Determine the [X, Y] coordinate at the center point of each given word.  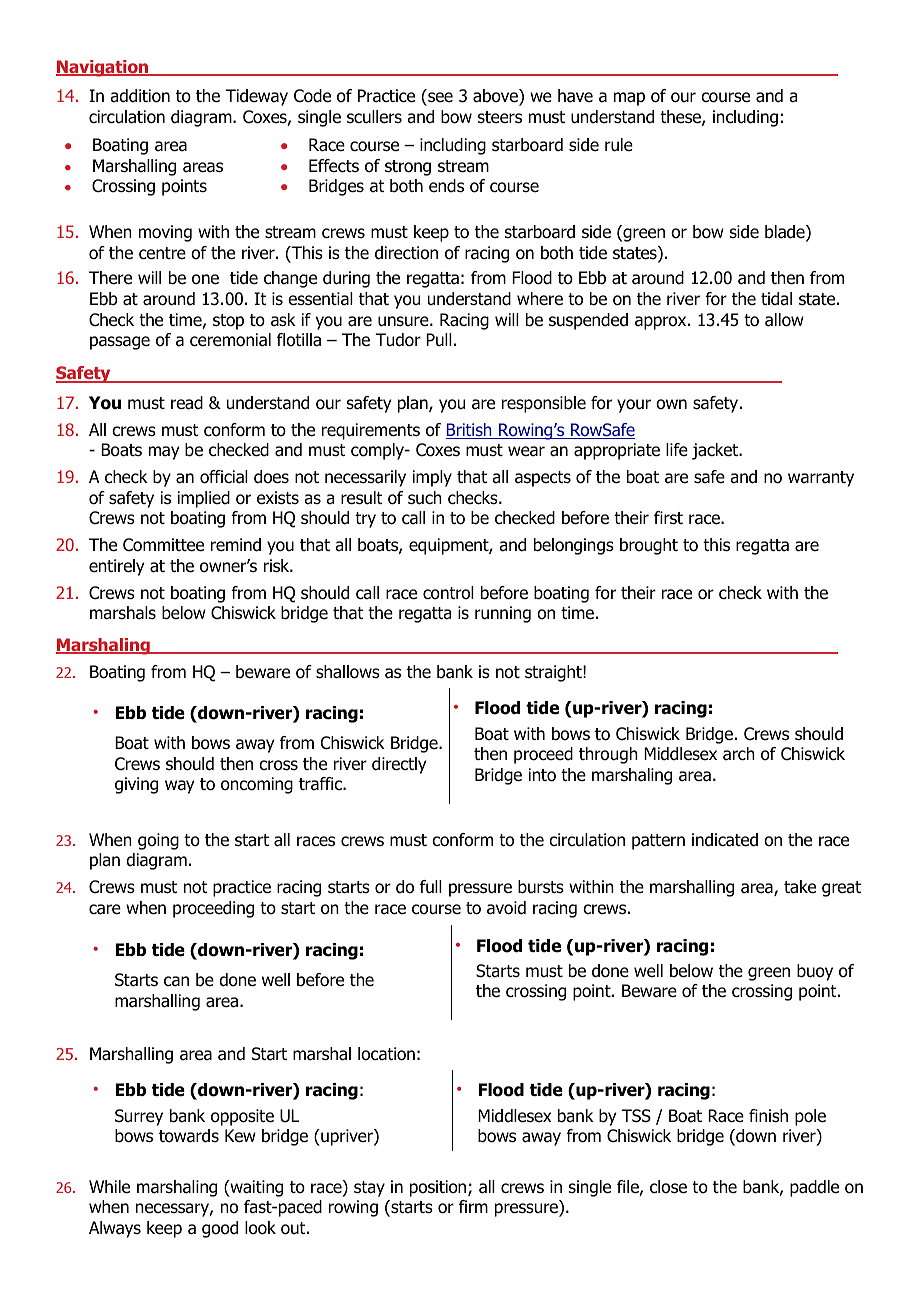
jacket [716, 451]
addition [140, 96]
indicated [725, 840]
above [496, 97]
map [629, 99]
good [220, 1229]
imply [432, 478]
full [431, 887]
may [164, 453]
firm [473, 1206]
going [158, 841]
